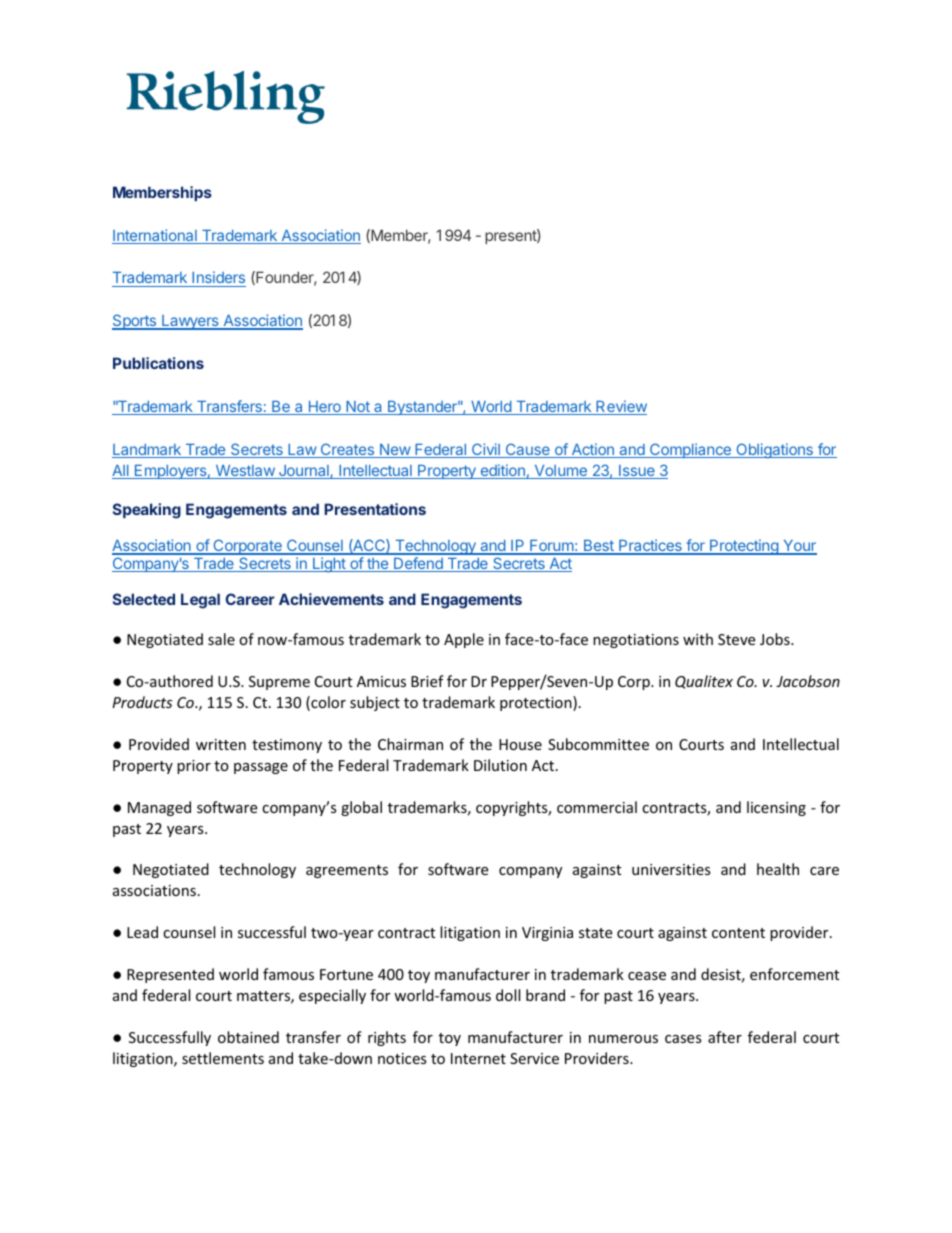  What do you see at coordinates (502, 471) in the page?
I see `edition` at bounding box center [502, 471].
